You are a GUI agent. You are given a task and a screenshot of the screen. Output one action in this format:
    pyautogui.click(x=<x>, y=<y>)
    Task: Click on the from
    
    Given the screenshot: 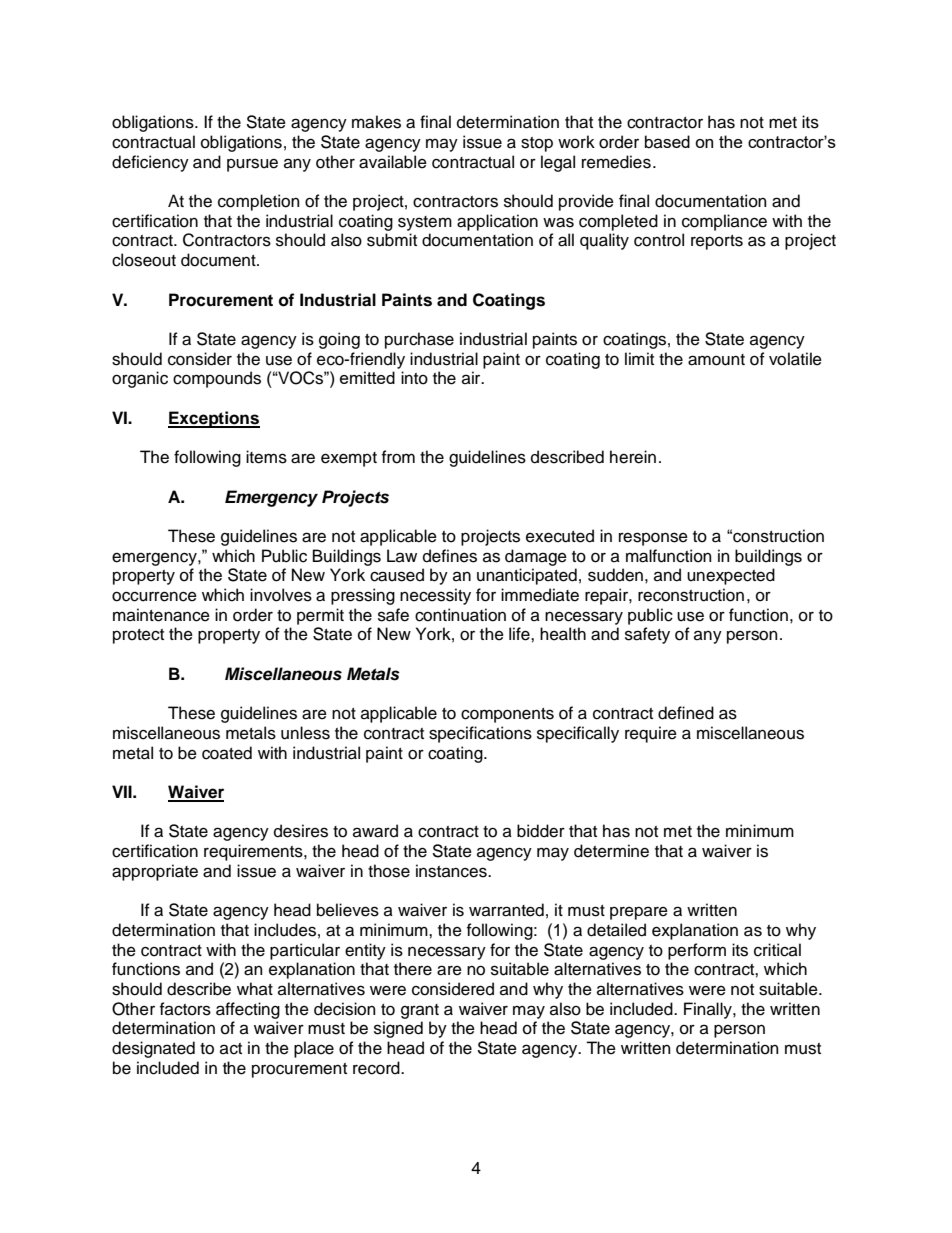 What is the action you would take?
    pyautogui.click(x=398, y=457)
